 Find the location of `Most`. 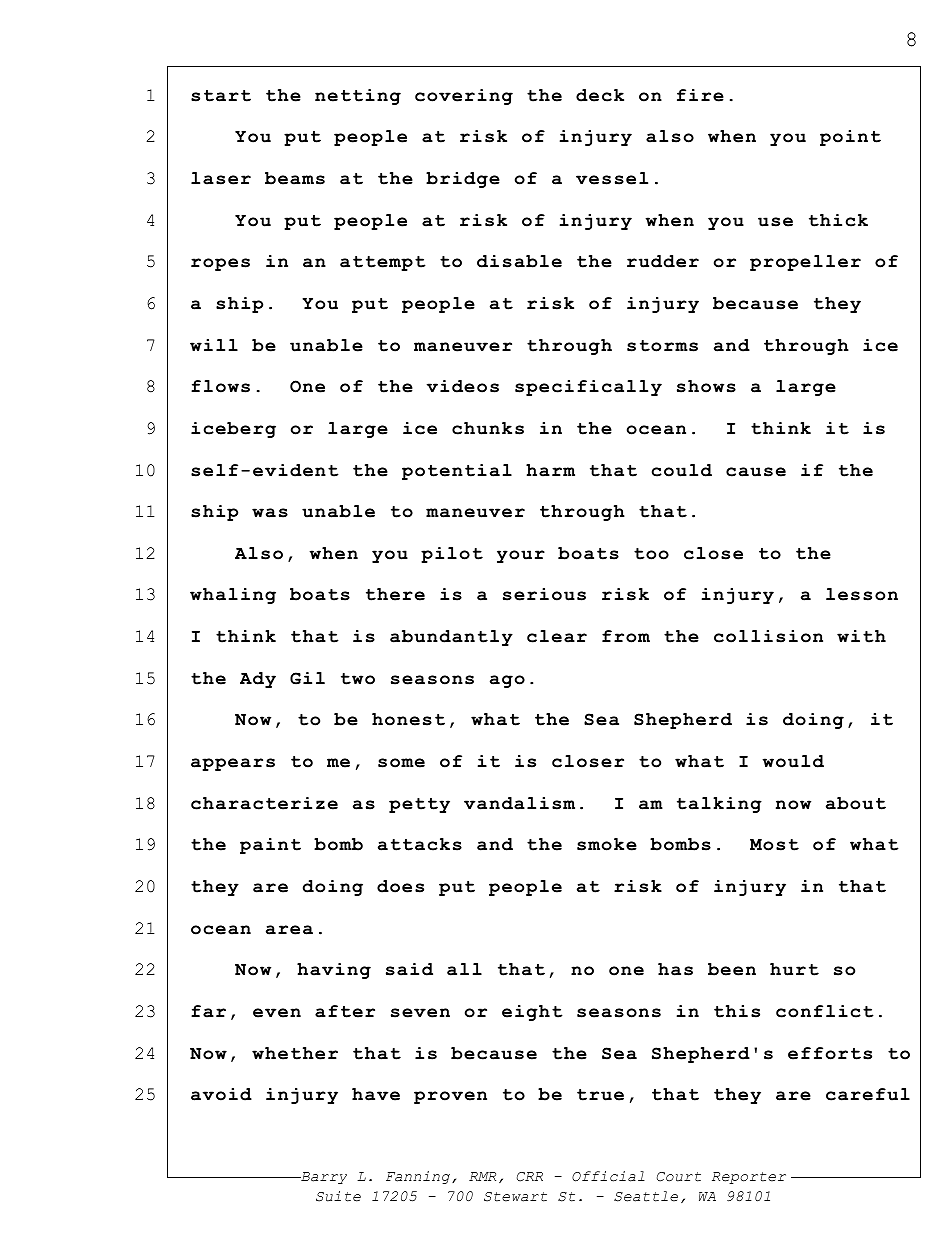

Most is located at coordinates (774, 845).
